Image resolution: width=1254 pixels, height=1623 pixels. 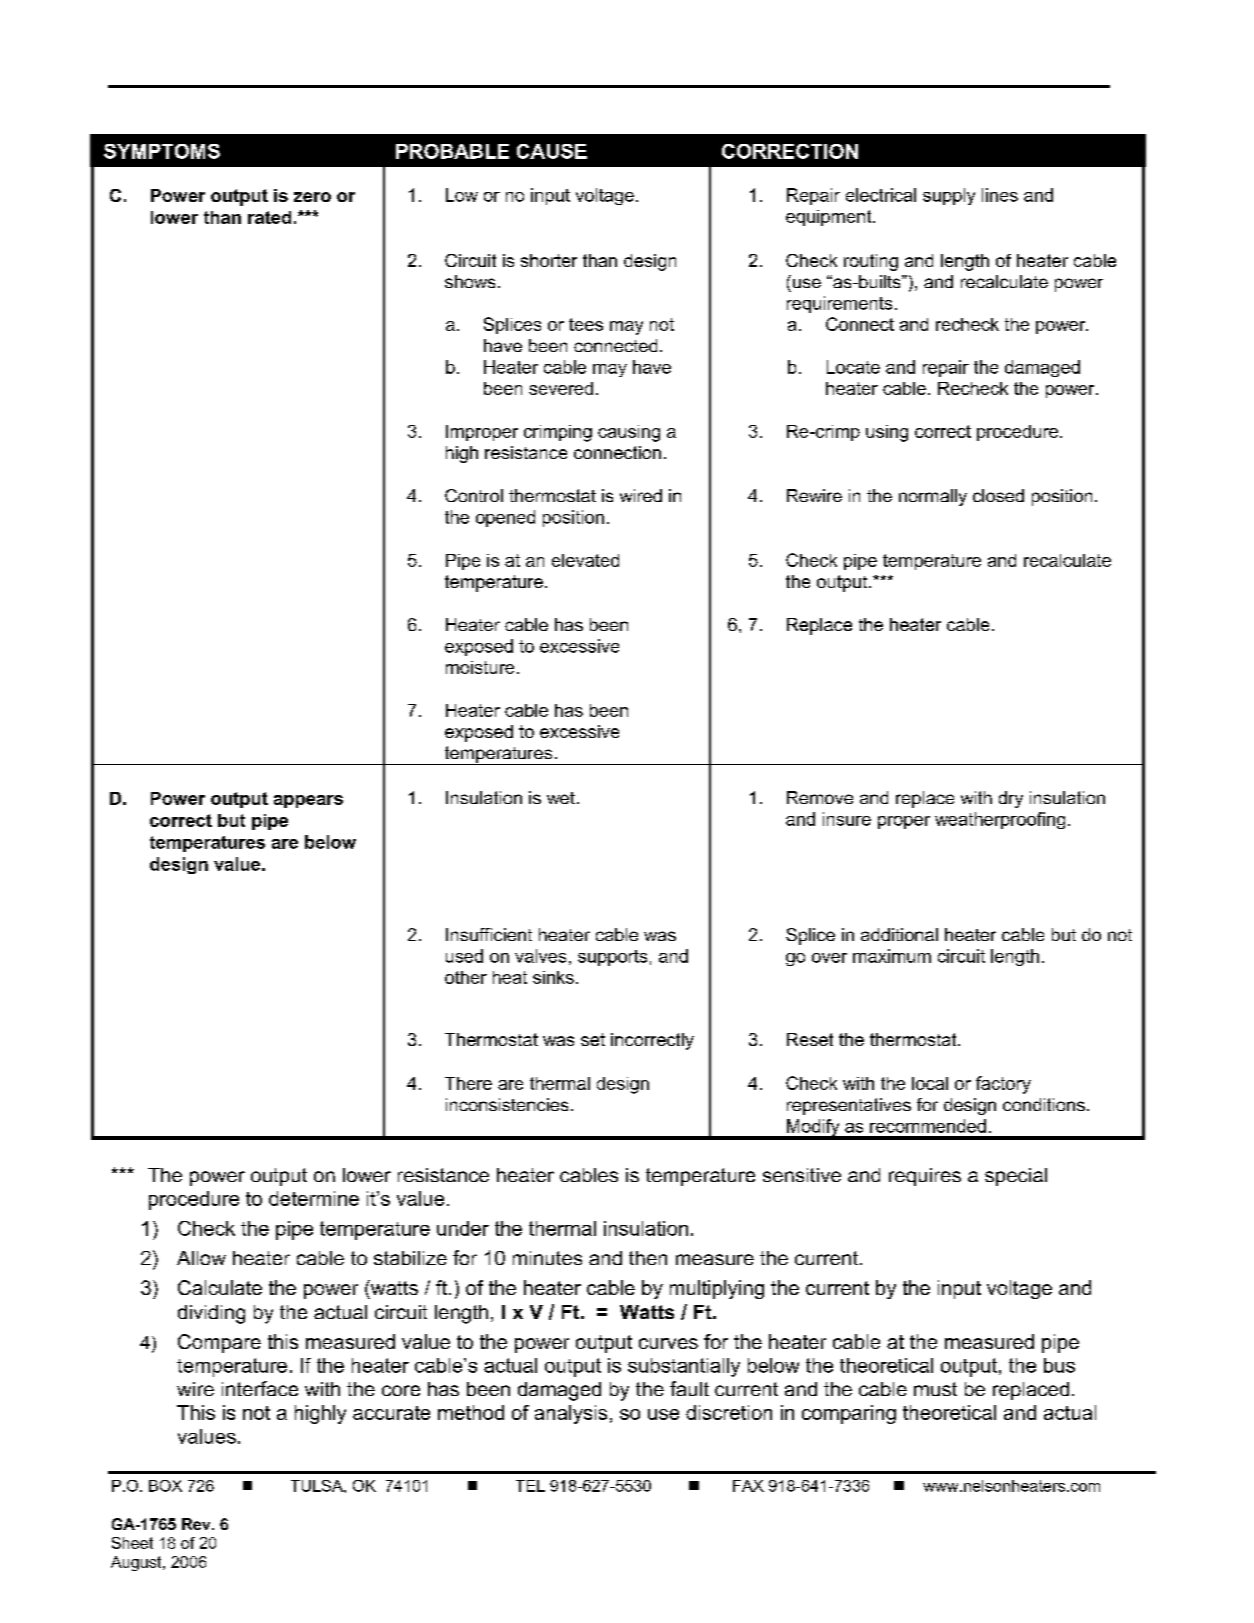 I want to click on elevated, so click(x=585, y=560).
